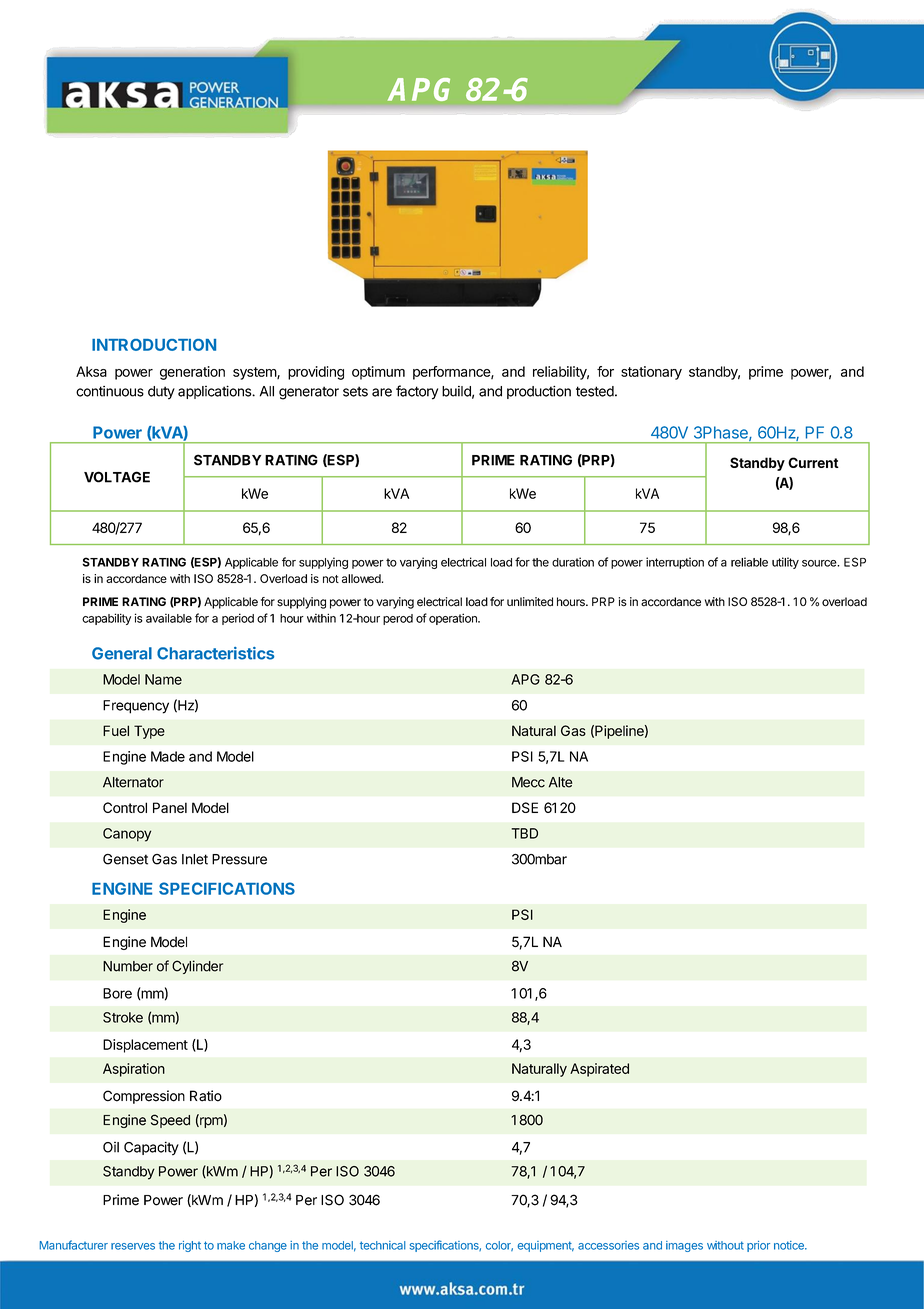 Image resolution: width=924 pixels, height=1309 pixels. What do you see at coordinates (190, 1246) in the document?
I see `right` at bounding box center [190, 1246].
